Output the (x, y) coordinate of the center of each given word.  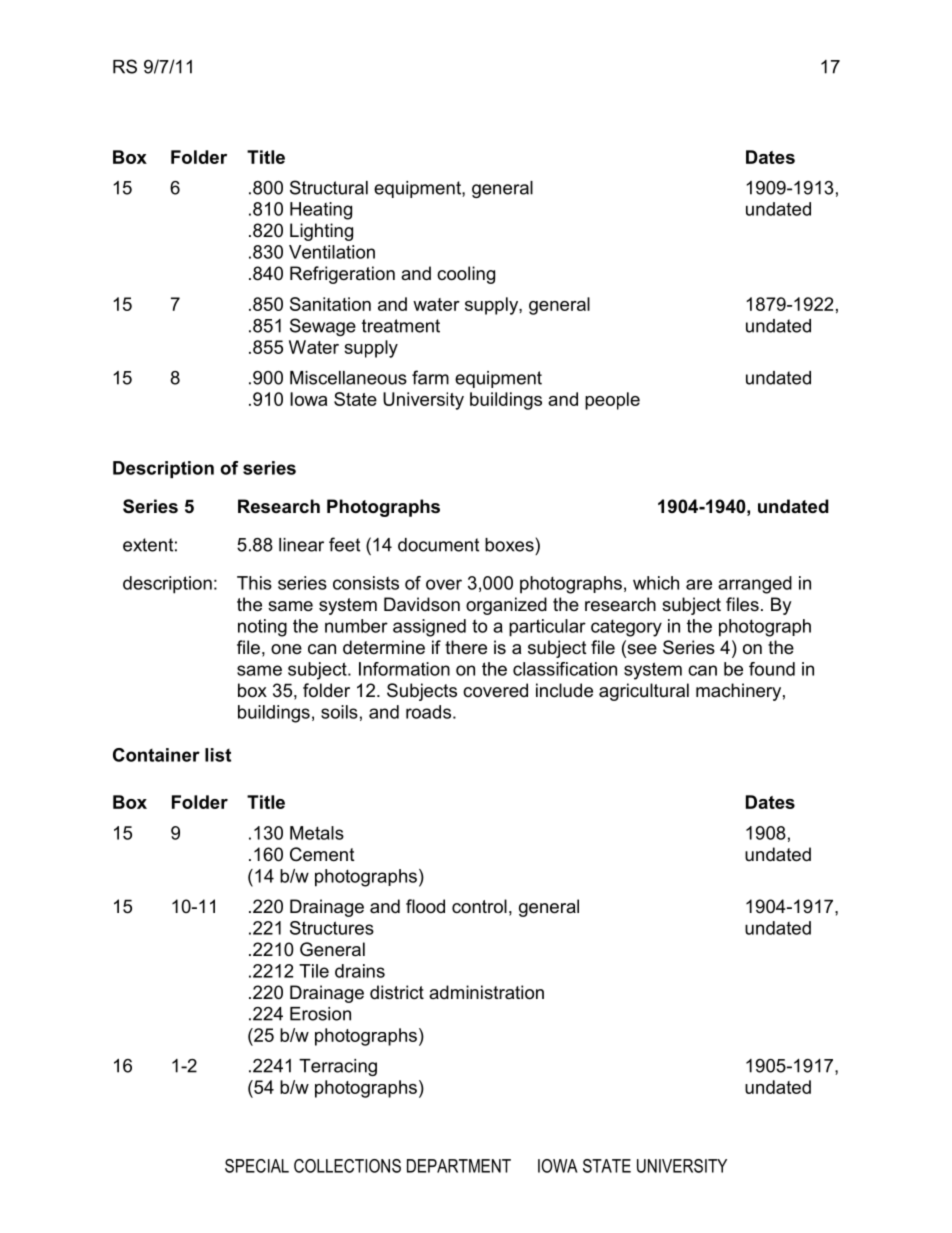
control (479, 906)
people (612, 401)
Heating (321, 211)
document (438, 545)
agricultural (644, 692)
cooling (466, 275)
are (699, 584)
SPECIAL (257, 1166)
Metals (317, 833)
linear (301, 545)
